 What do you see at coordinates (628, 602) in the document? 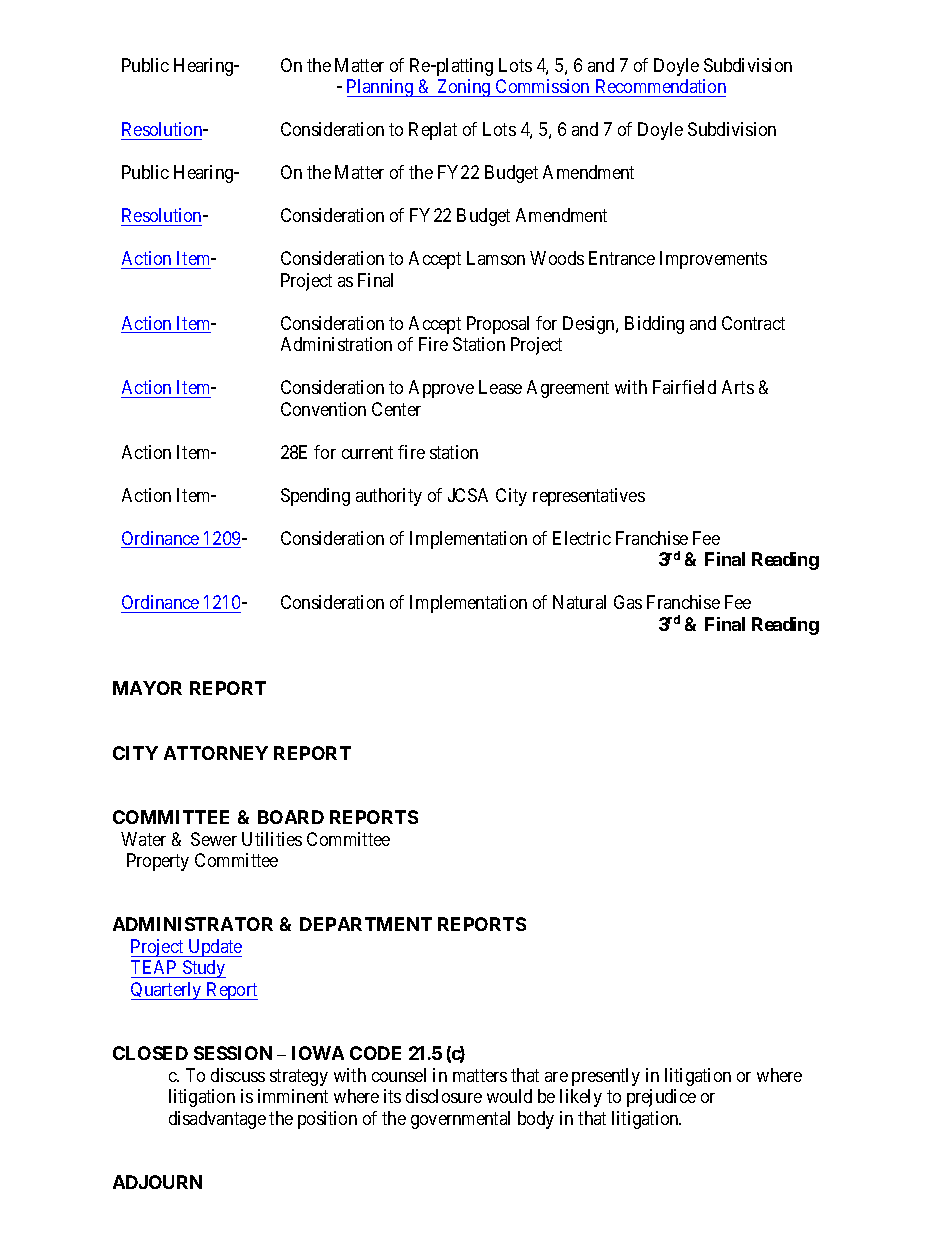
I see `Gas` at bounding box center [628, 602].
